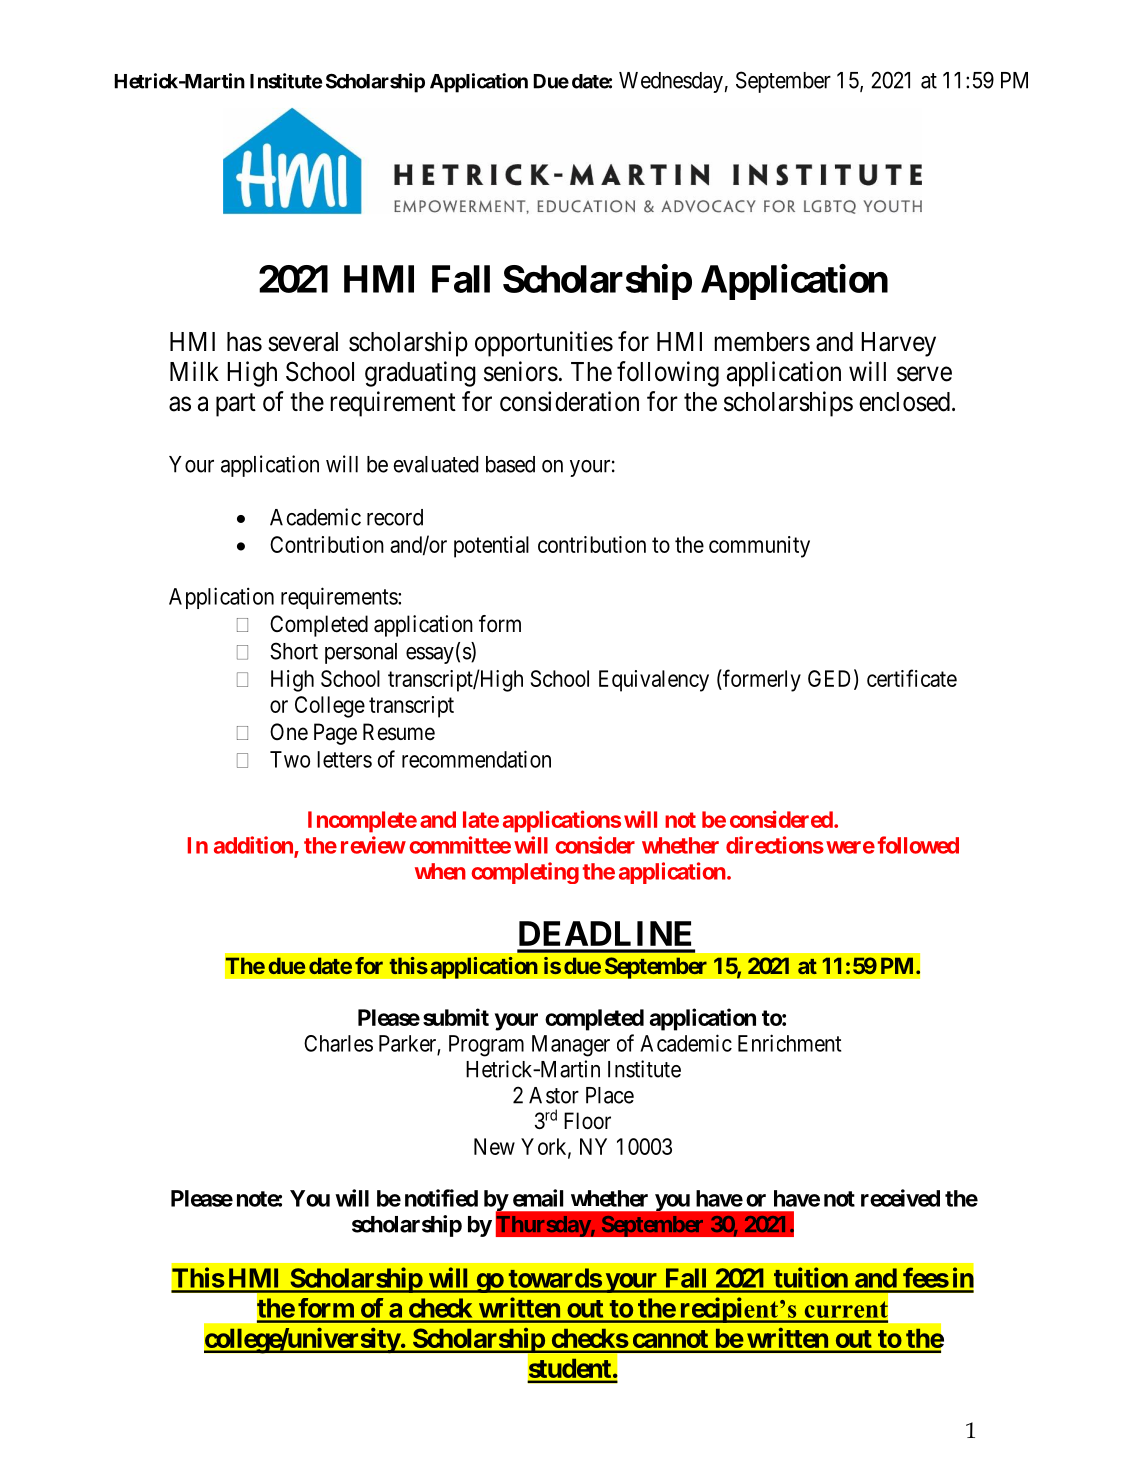 The width and height of the document is (1145, 1482). Describe the element at coordinates (898, 344) in the document. I see `Harvey` at that location.
